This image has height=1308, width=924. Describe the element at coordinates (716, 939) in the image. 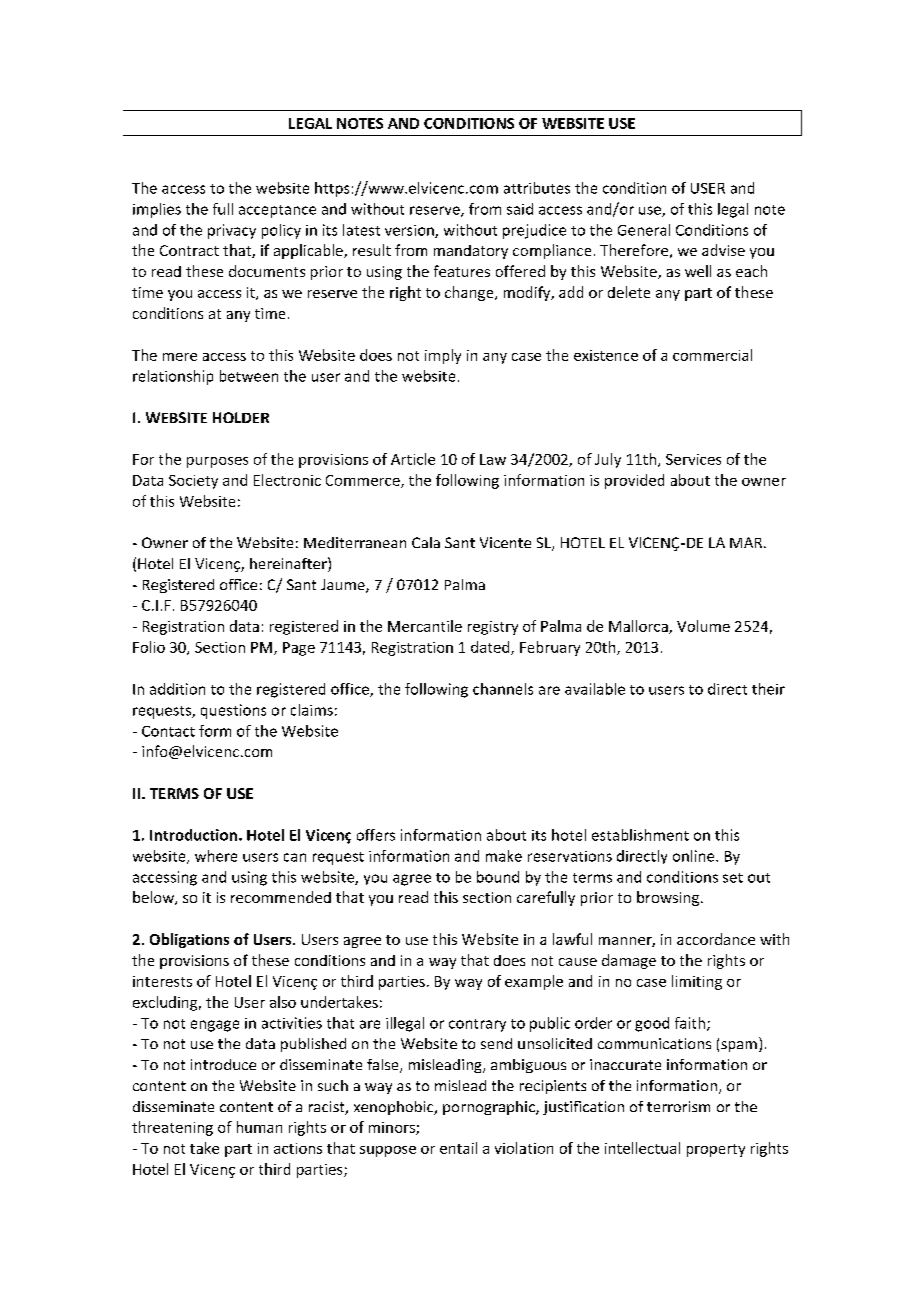

I see `accordance` at that location.
